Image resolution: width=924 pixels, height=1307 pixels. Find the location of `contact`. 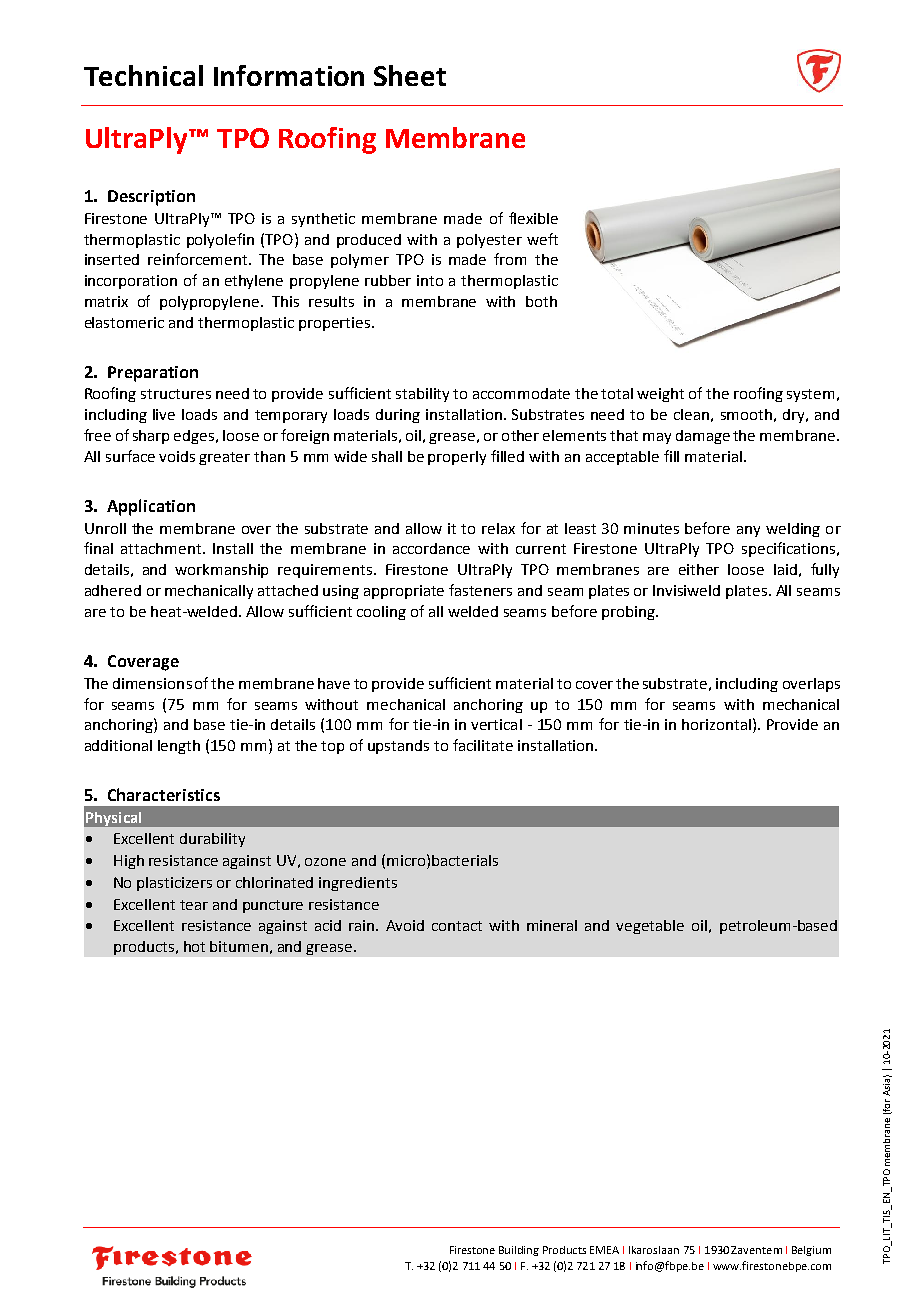

contact is located at coordinates (457, 926).
